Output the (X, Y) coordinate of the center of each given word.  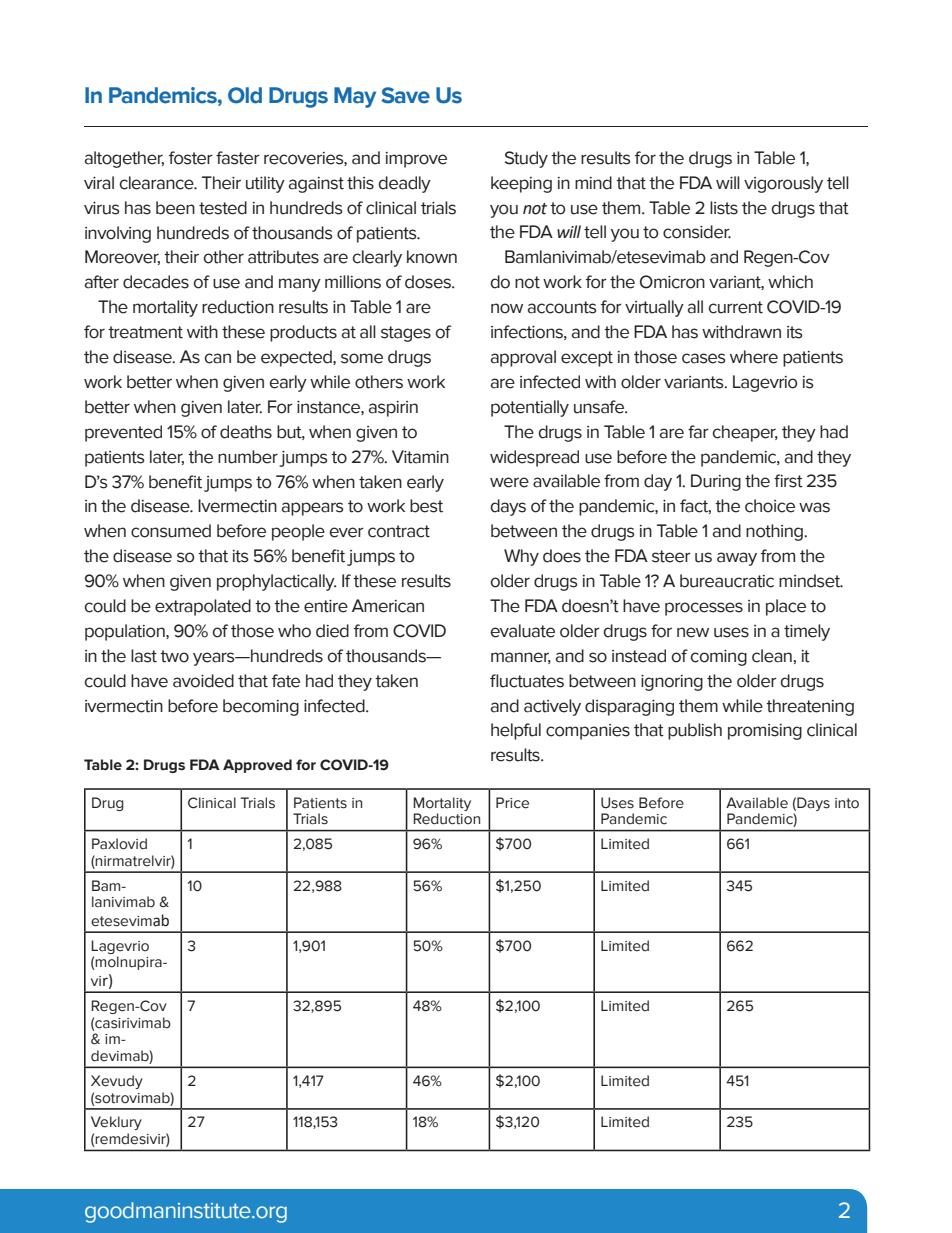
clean (772, 656)
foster (191, 158)
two (174, 656)
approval (523, 358)
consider (697, 232)
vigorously (783, 184)
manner (521, 658)
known (432, 257)
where (754, 357)
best (426, 506)
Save (405, 95)
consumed (171, 531)
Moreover (122, 257)
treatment (145, 332)
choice (770, 506)
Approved (257, 766)
